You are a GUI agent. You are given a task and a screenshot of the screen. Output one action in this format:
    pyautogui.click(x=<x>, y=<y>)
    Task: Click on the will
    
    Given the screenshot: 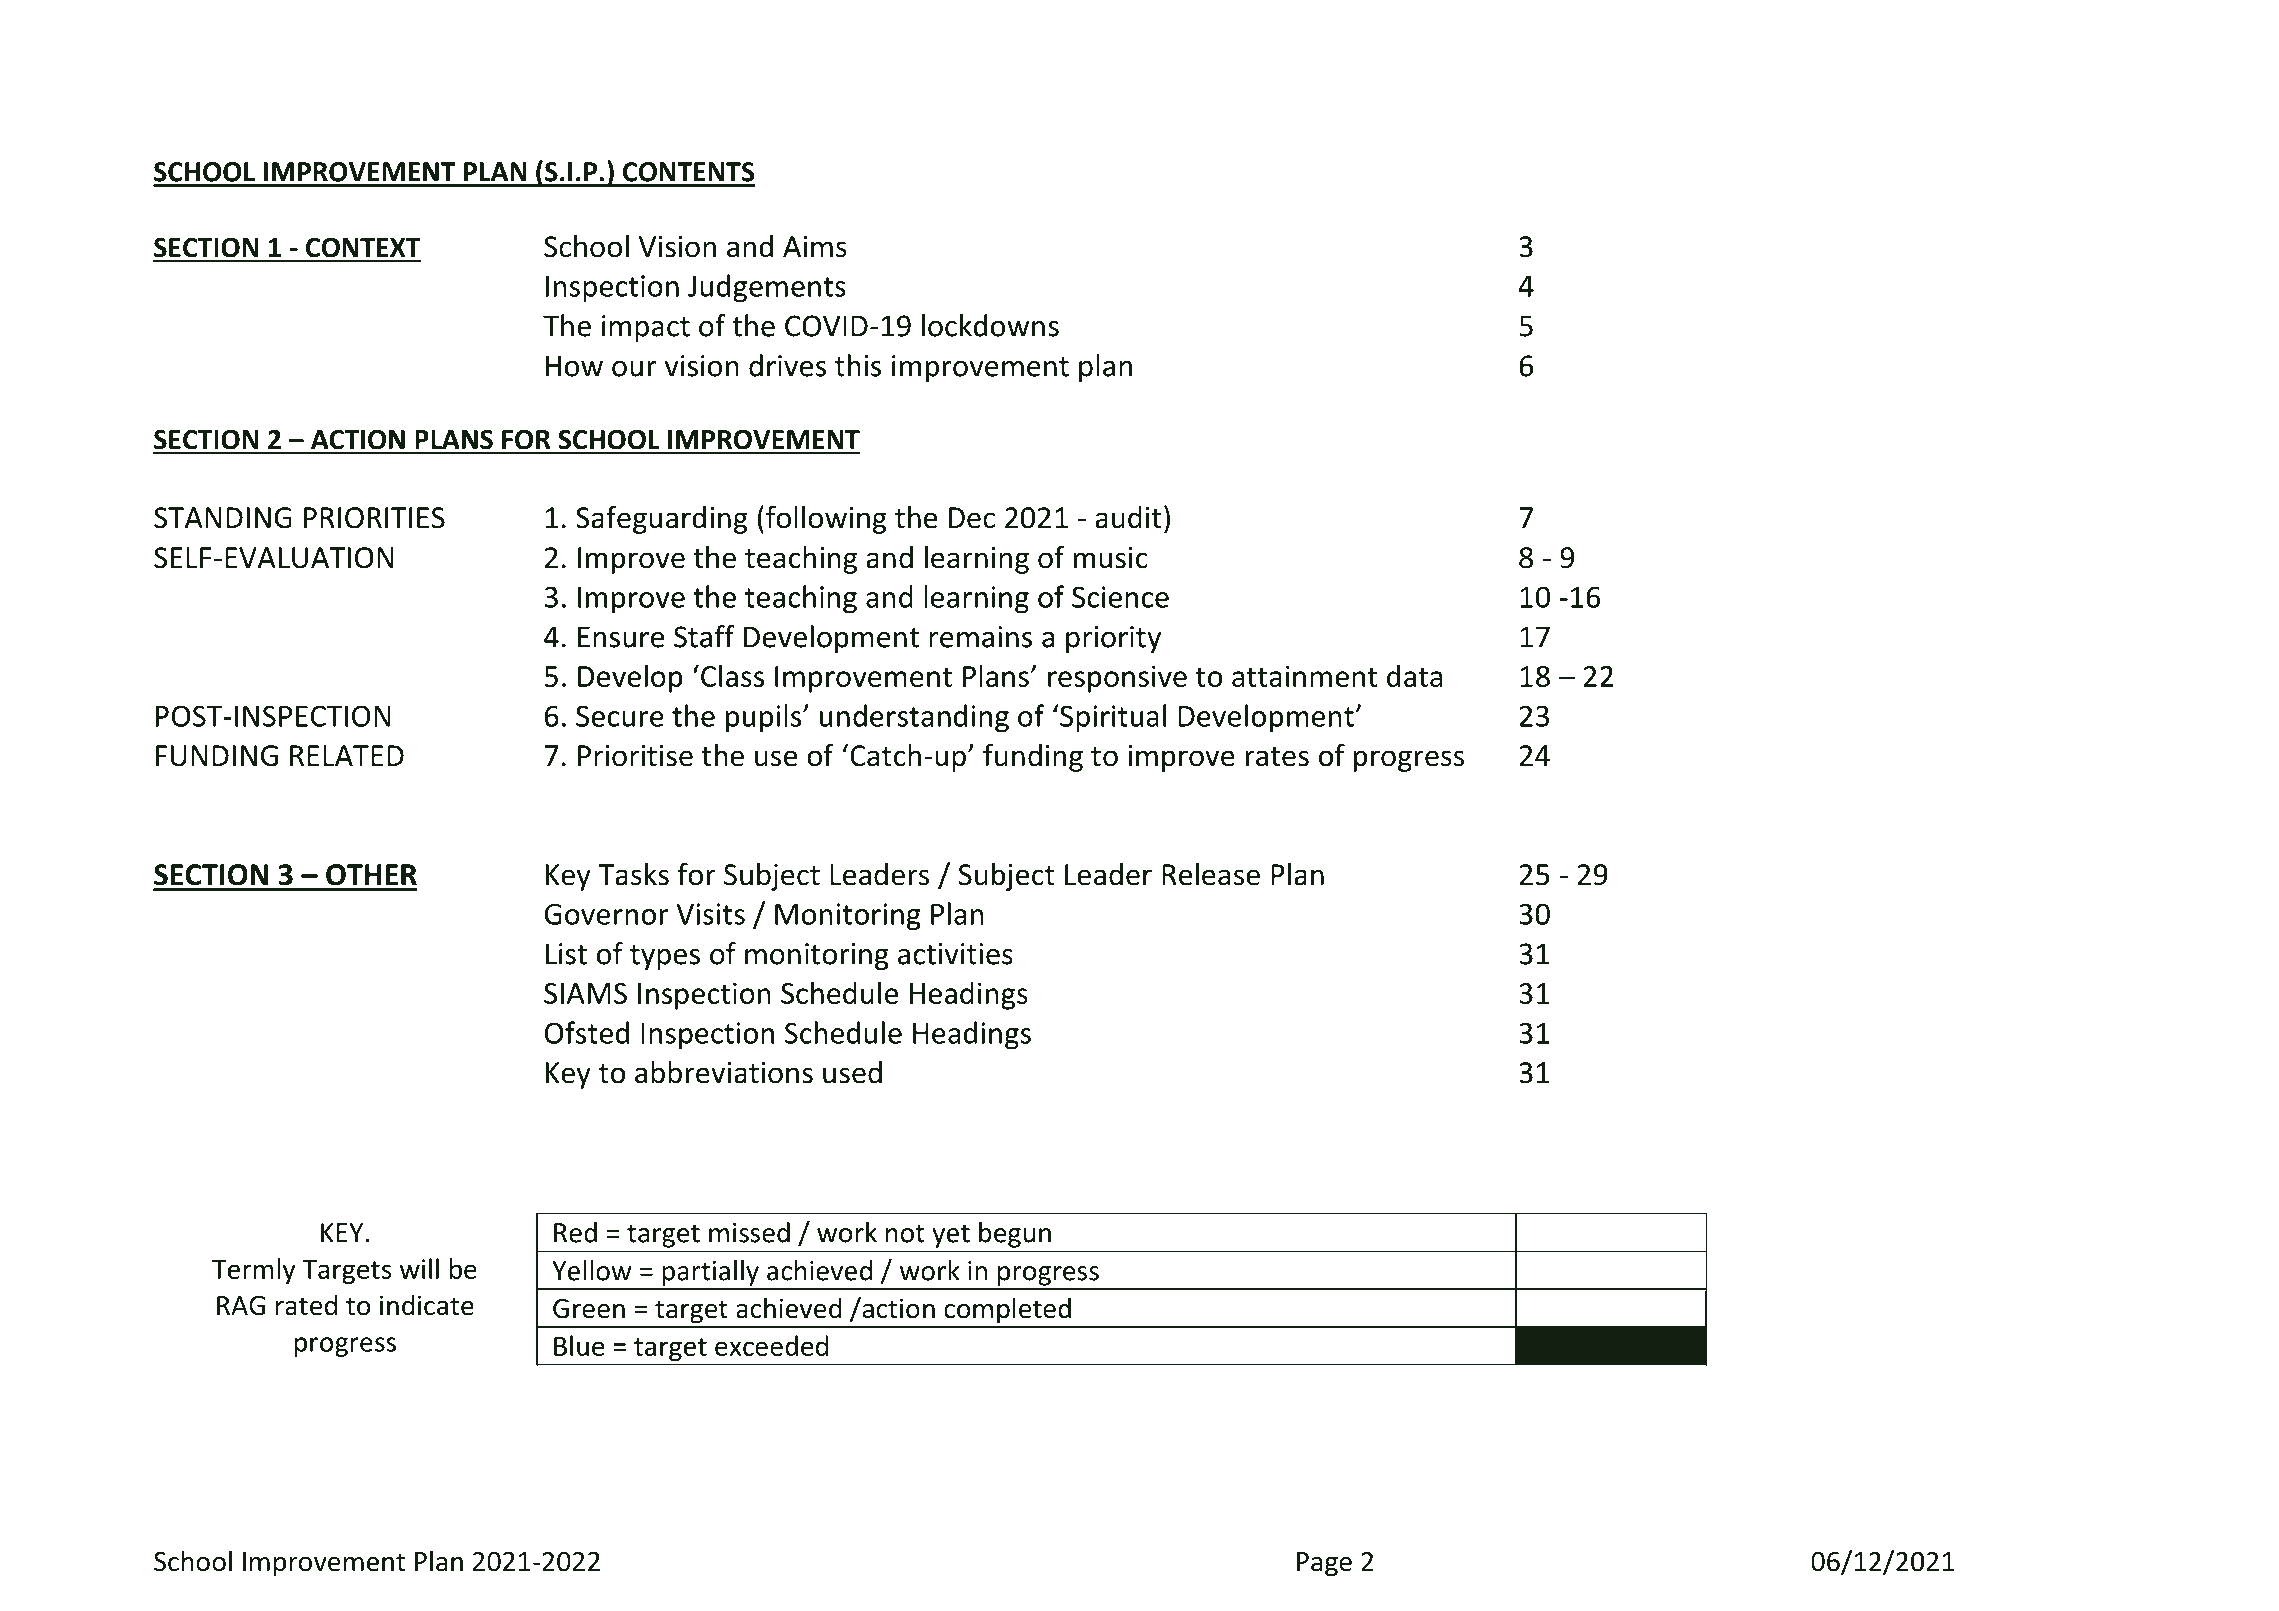 What is the action you would take?
    pyautogui.click(x=419, y=1268)
